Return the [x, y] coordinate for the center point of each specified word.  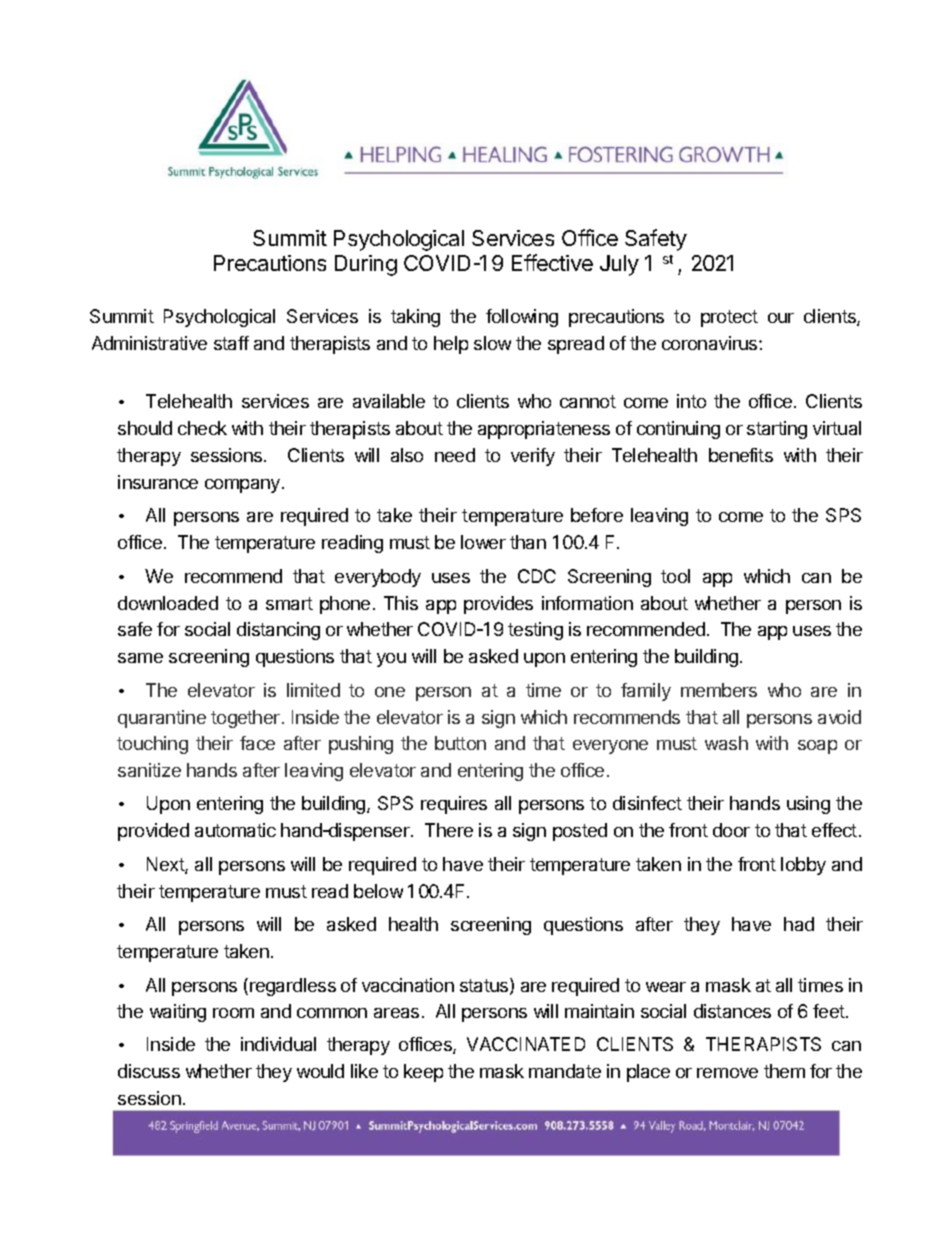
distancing [278, 631]
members [719, 690]
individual [278, 1044]
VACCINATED [526, 1044]
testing [535, 631]
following [522, 318]
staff [231, 343]
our [781, 318]
